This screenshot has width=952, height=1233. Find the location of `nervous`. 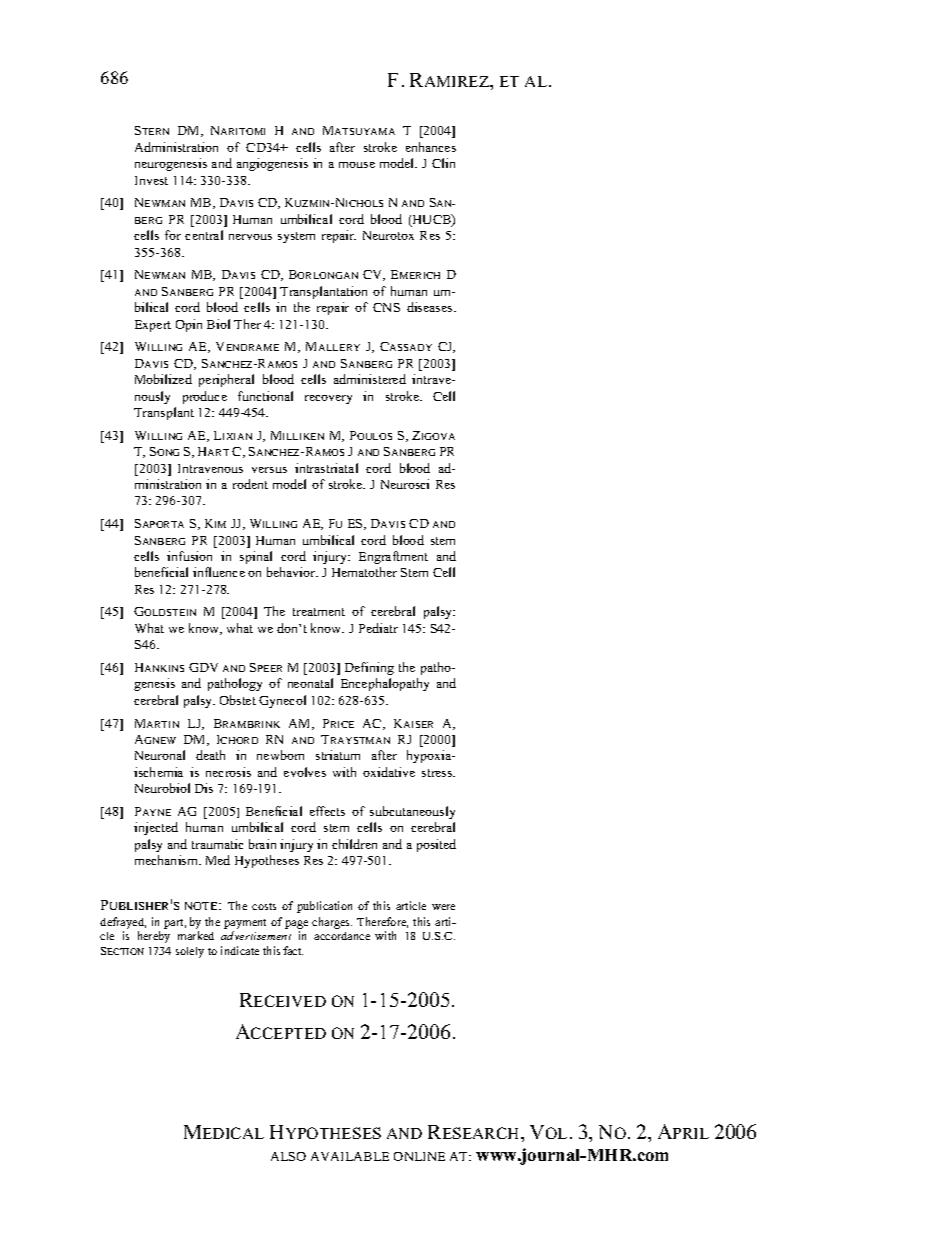

nervous is located at coordinates (250, 237).
